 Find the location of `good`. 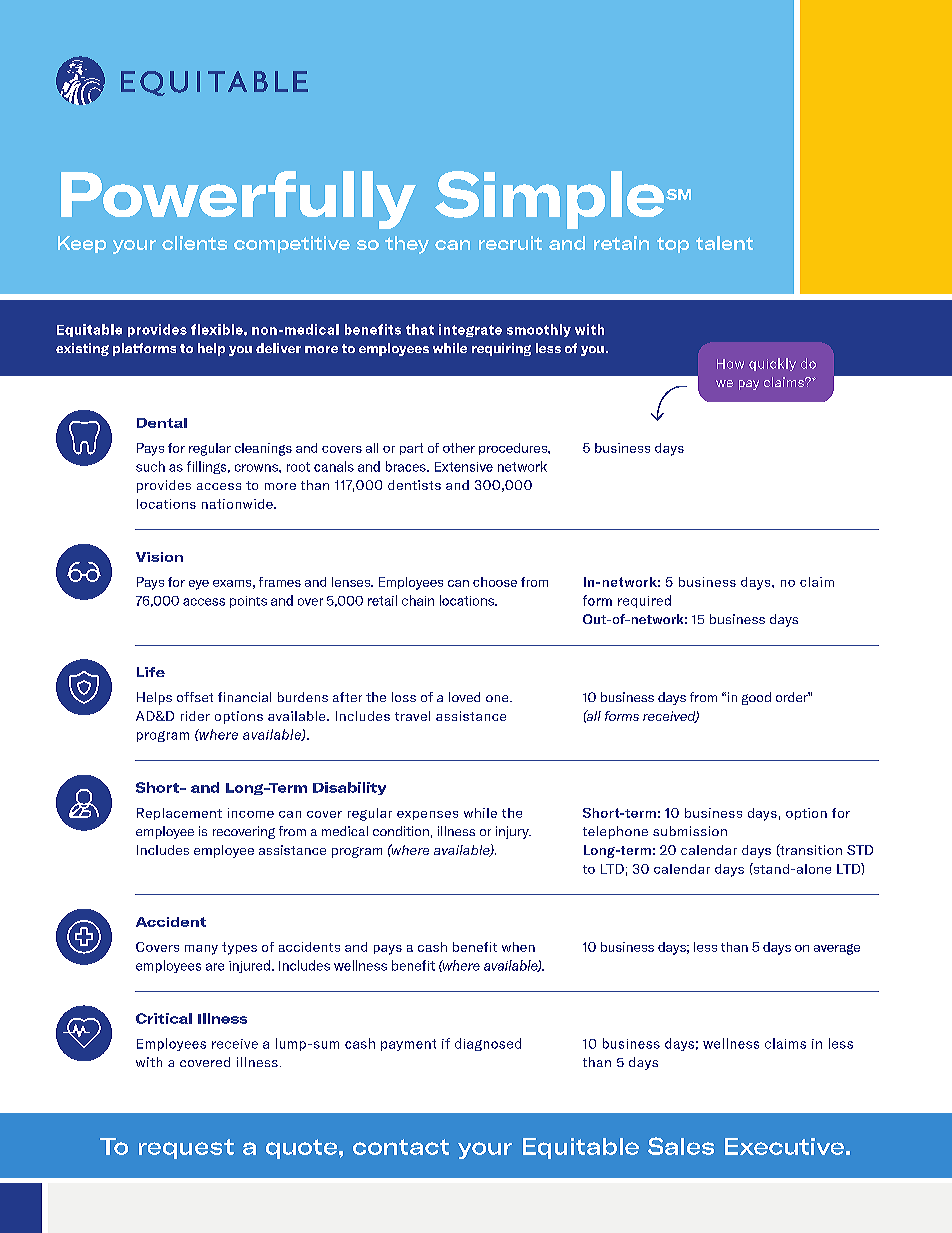

good is located at coordinates (756, 698).
